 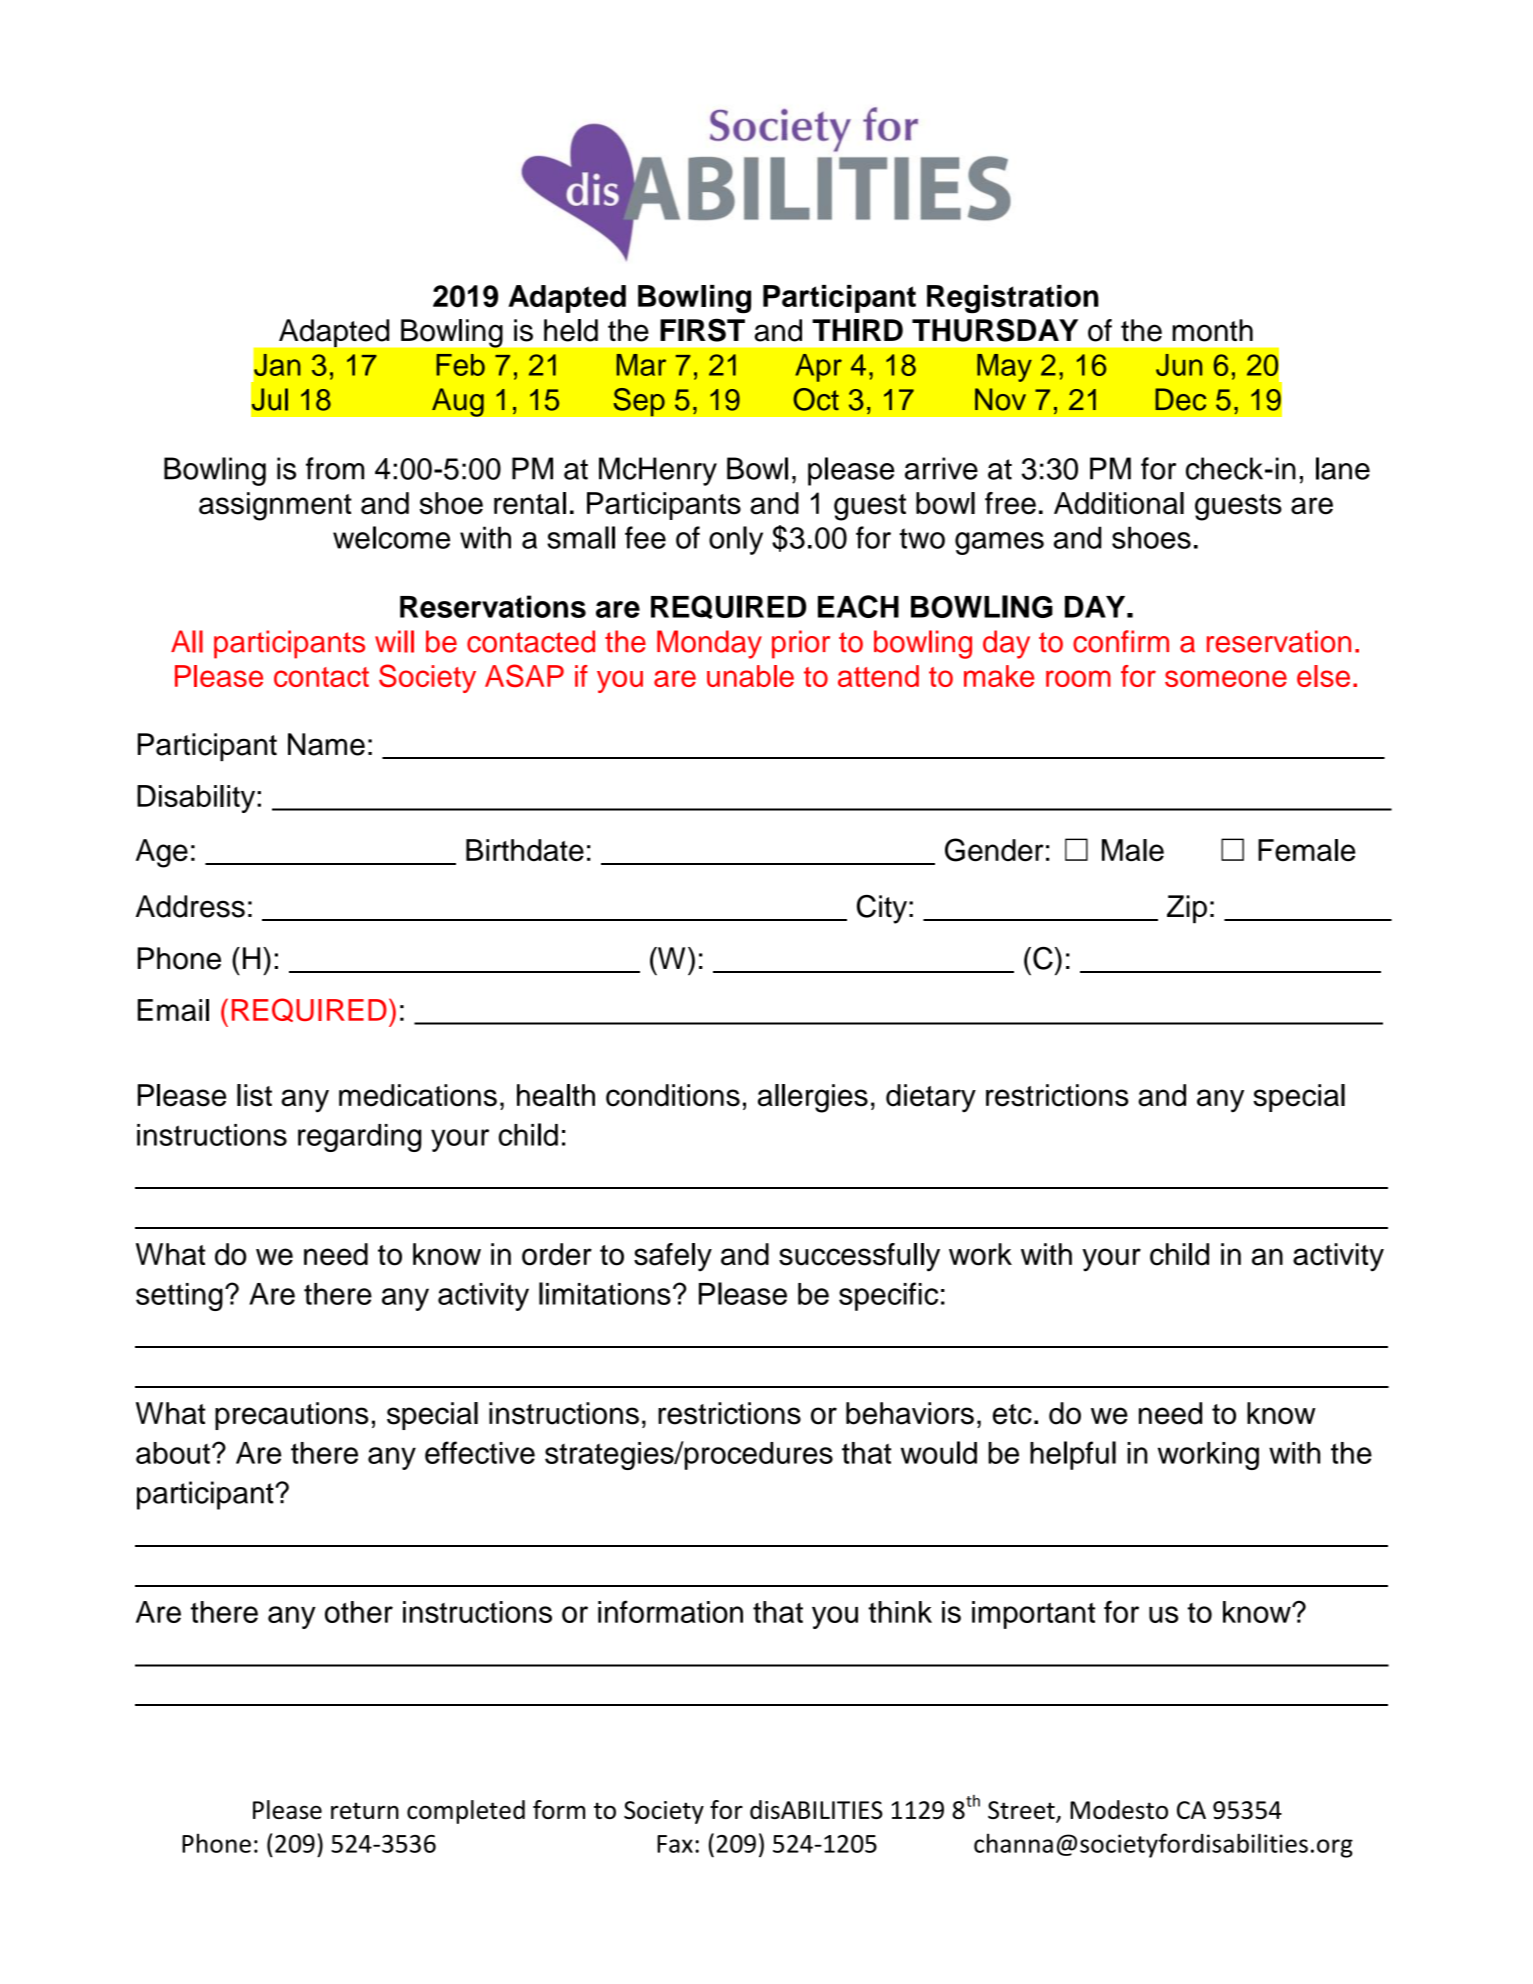 What do you see at coordinates (254, 1095) in the screenshot?
I see `list` at bounding box center [254, 1095].
